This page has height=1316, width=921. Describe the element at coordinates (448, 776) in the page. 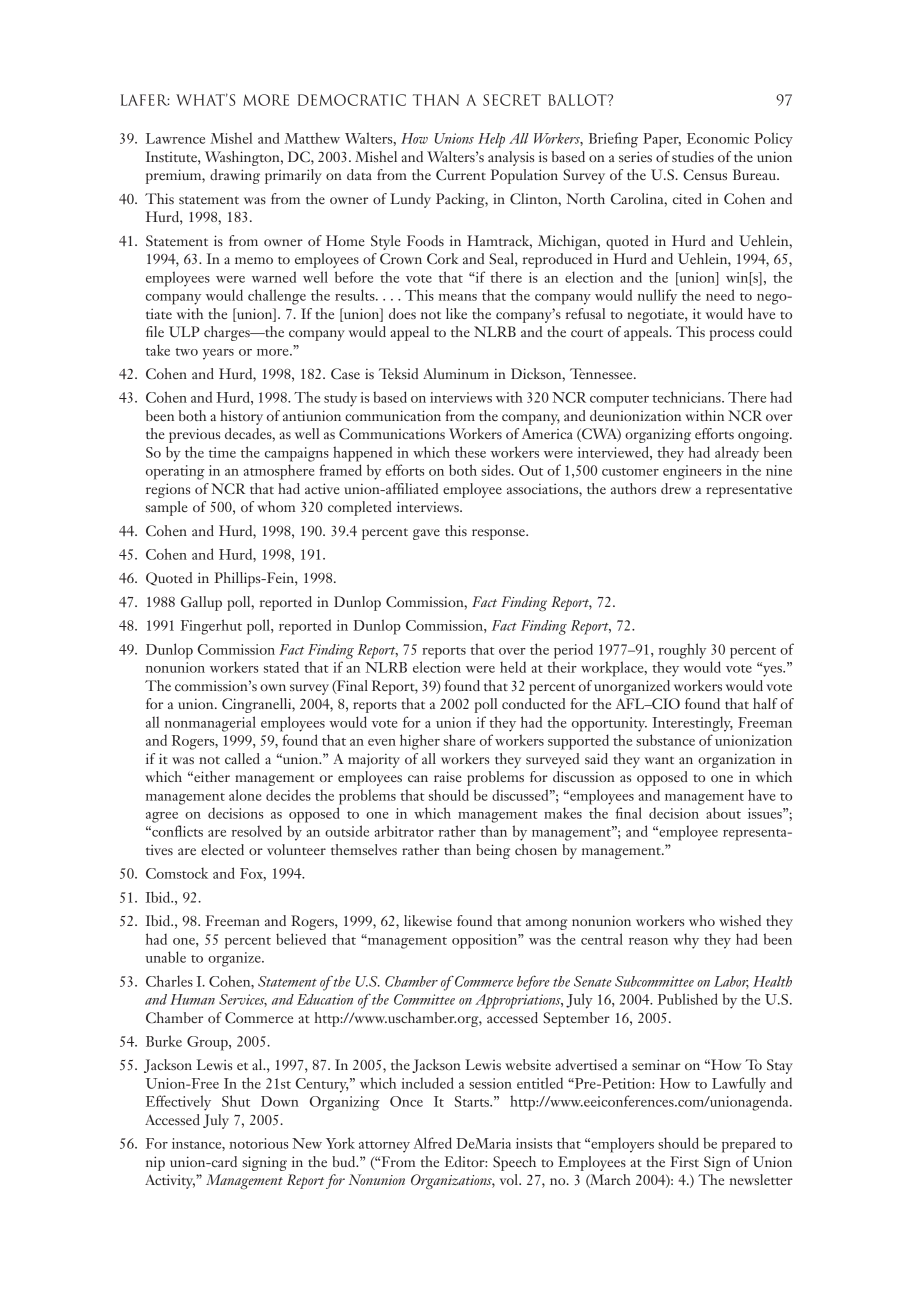

I see `raise` at that location.
